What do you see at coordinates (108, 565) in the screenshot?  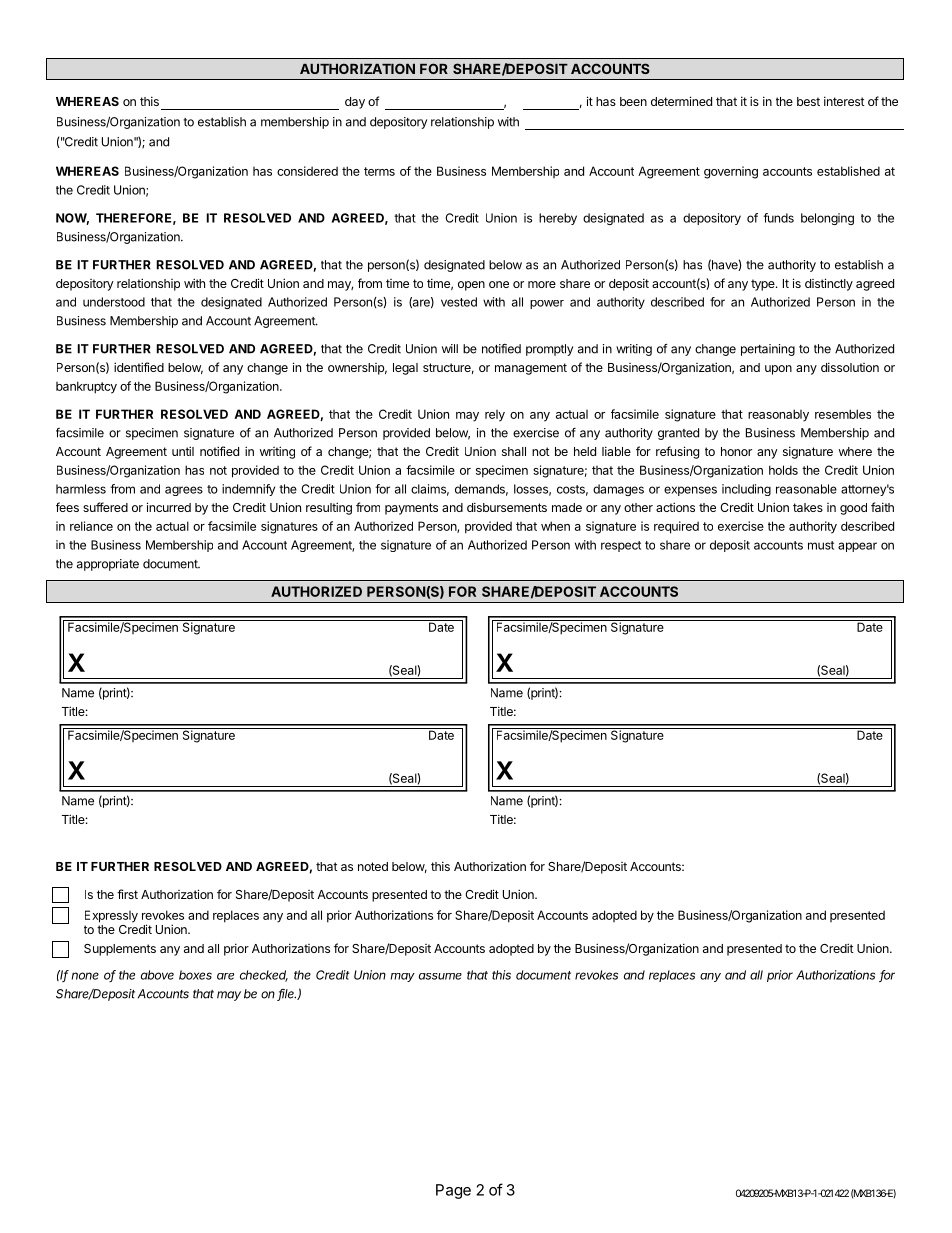 I see `appropriate` at bounding box center [108, 565].
